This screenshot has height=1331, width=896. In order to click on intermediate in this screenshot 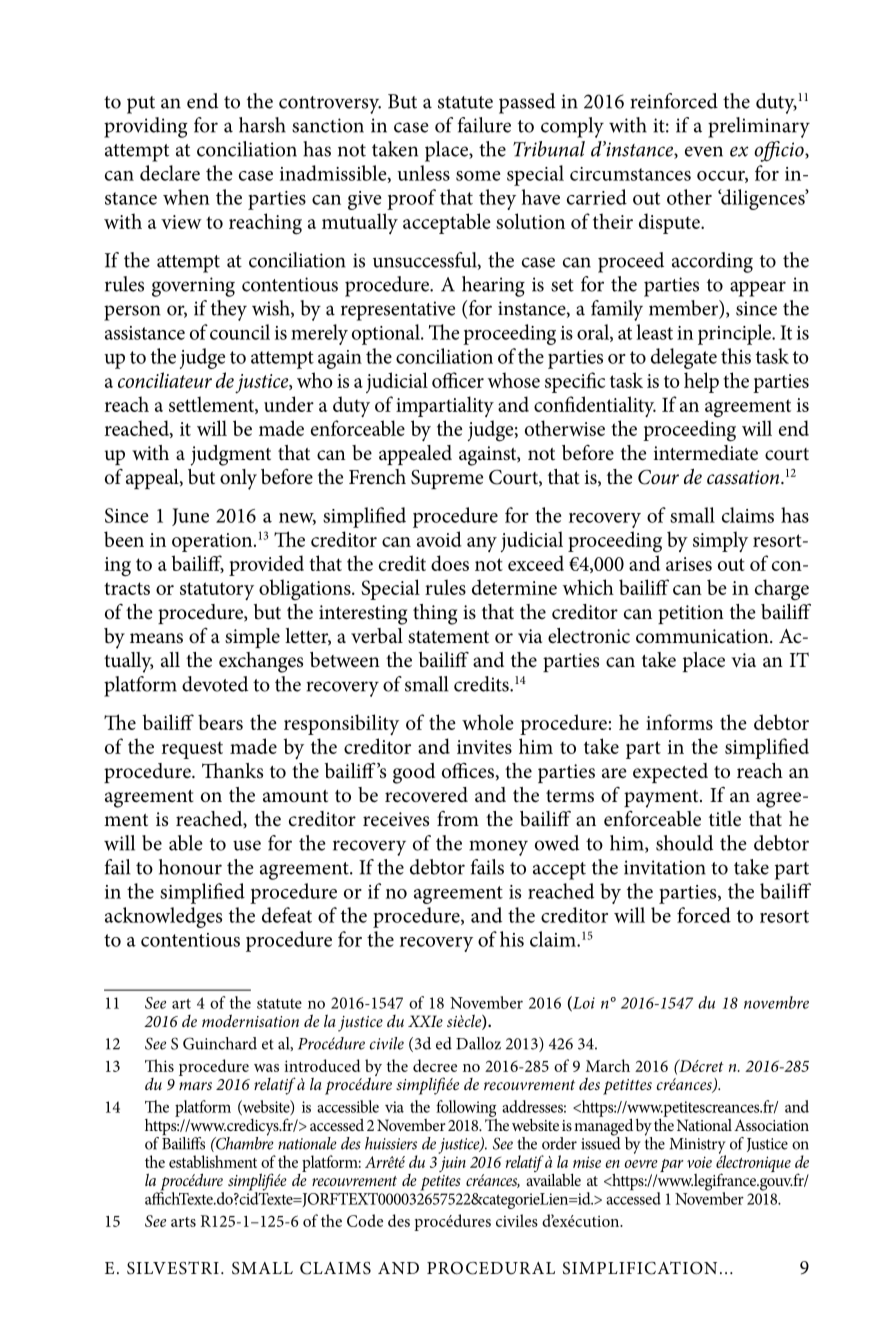, I will do `click(705, 453)`.
